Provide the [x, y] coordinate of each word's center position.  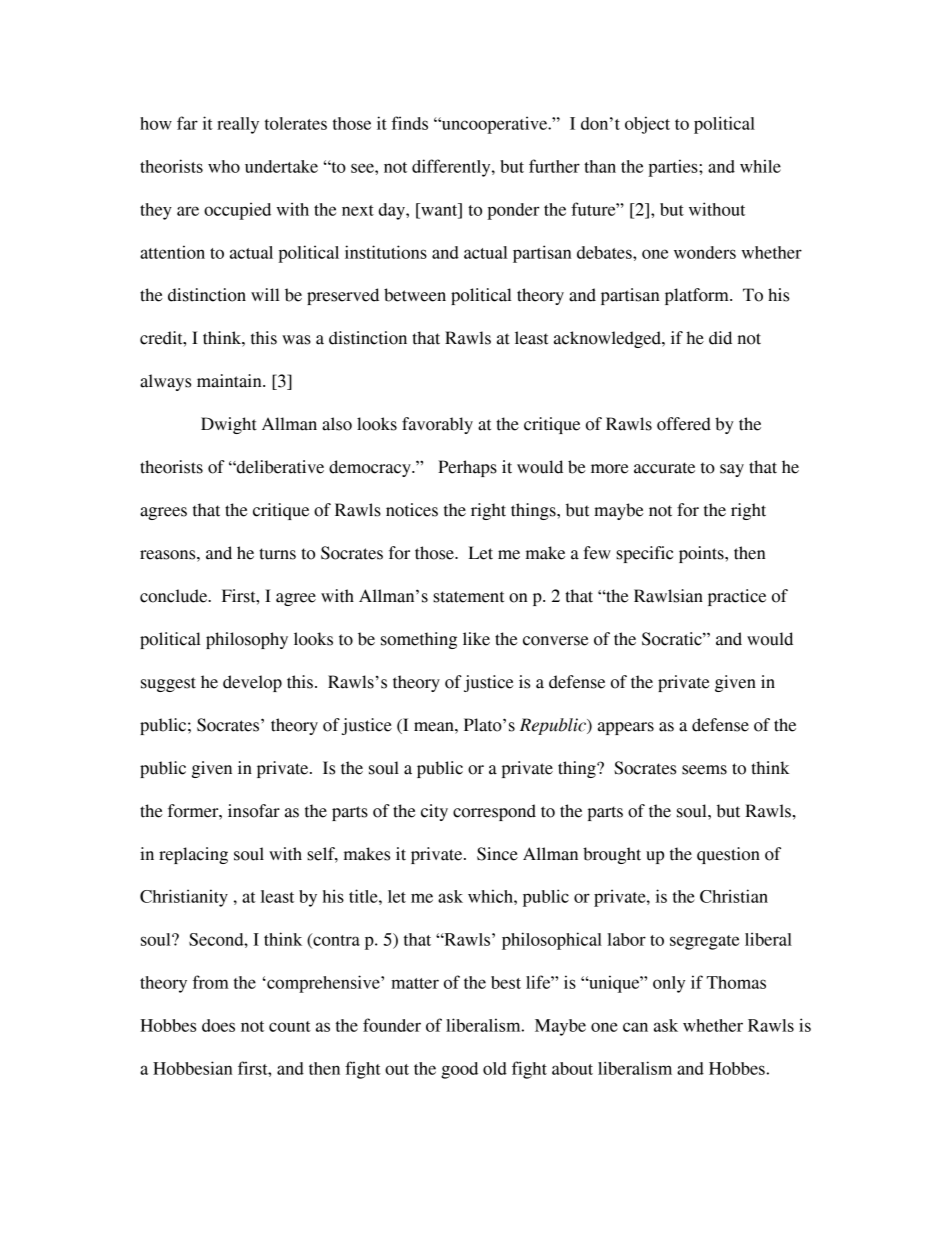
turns [277, 554]
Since [497, 854]
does [218, 1025]
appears [626, 728]
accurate [664, 468]
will [265, 294]
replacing [193, 855]
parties [674, 168]
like [476, 639]
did [720, 338]
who [224, 166]
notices [412, 510]
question [728, 855]
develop [252, 683]
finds [410, 123]
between [415, 295]
